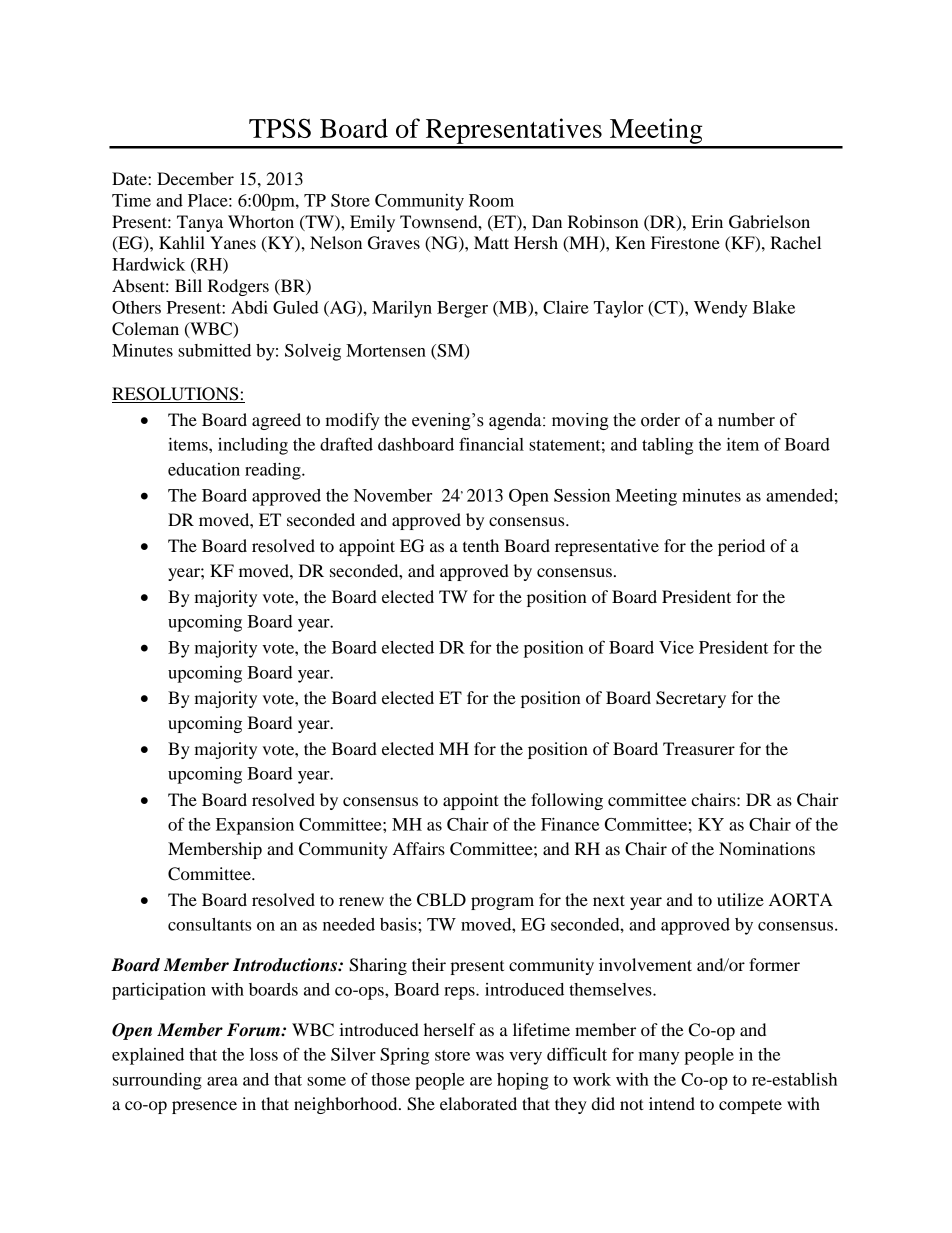 This screenshot has height=1233, width=952. I want to click on compete, so click(750, 1106).
